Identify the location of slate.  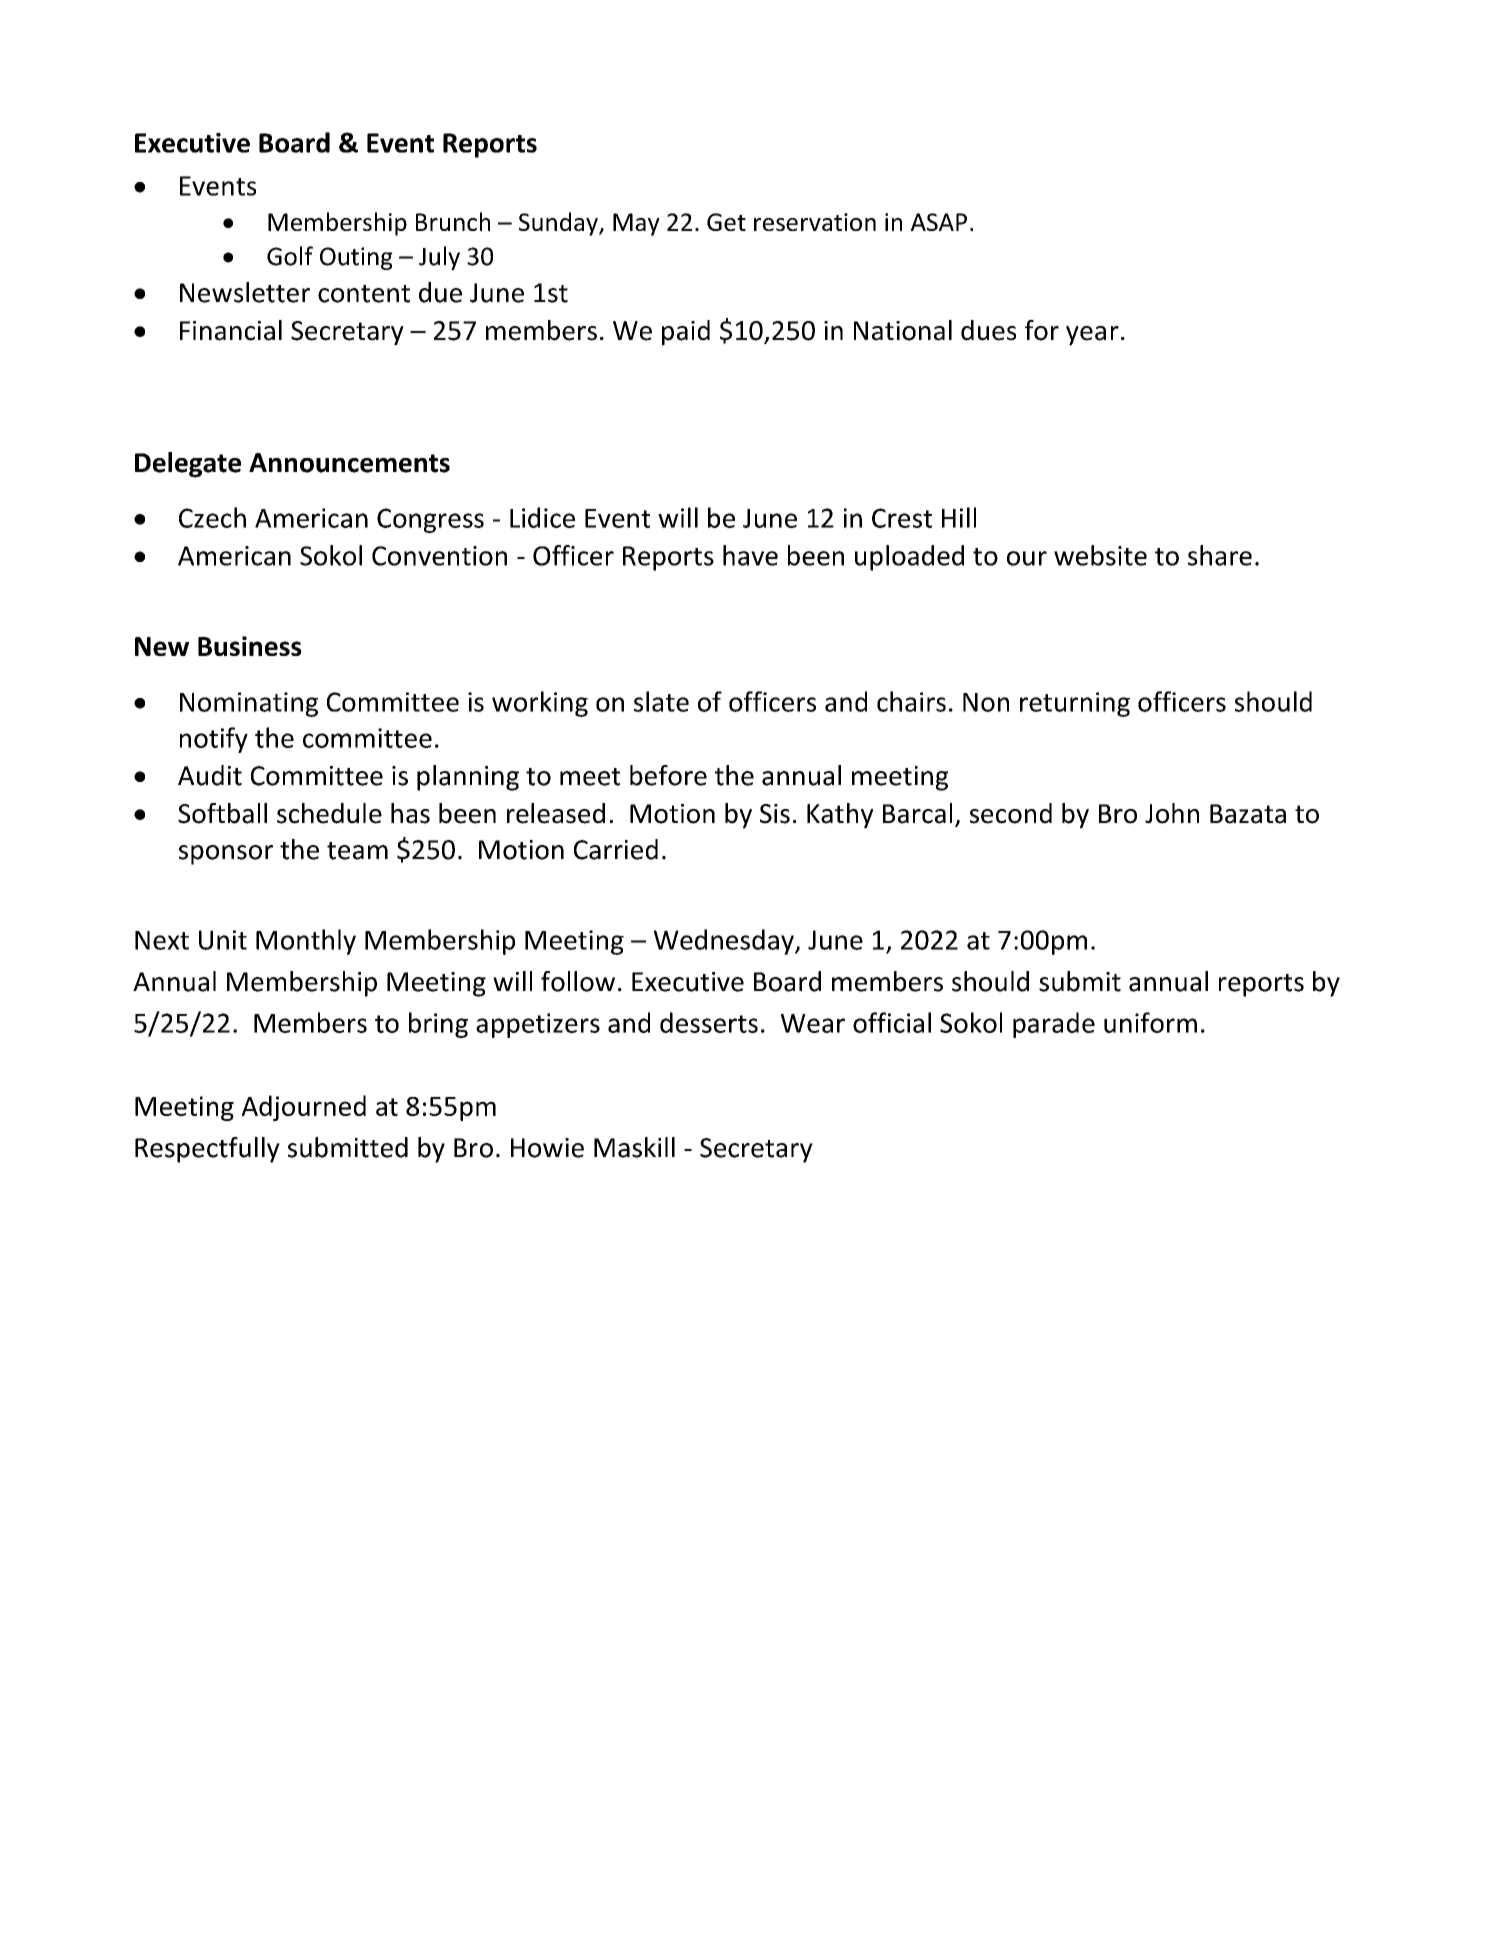
(661, 701).
